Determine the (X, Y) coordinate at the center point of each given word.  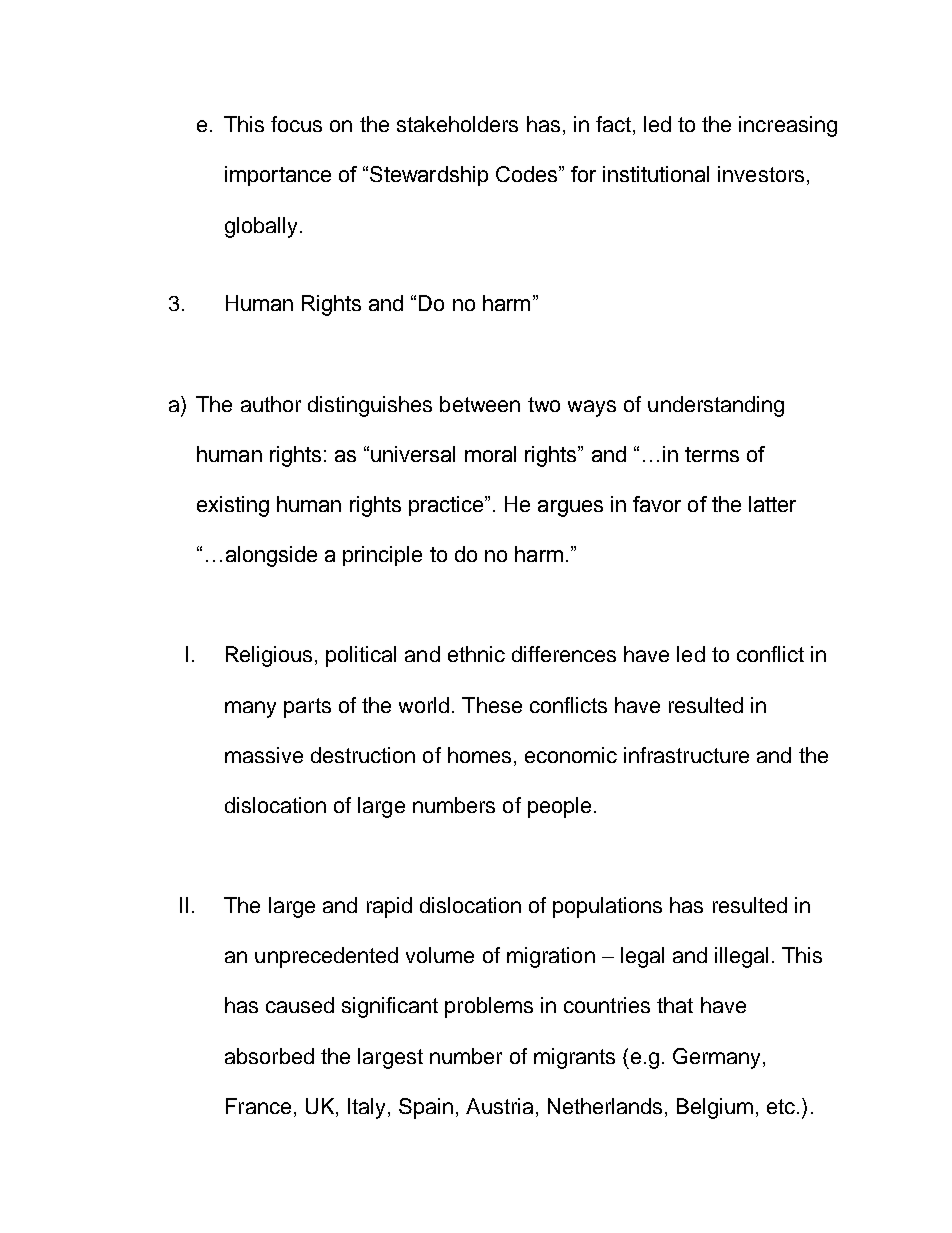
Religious (269, 656)
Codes (528, 174)
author (271, 404)
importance (278, 176)
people (559, 807)
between (480, 404)
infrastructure (686, 755)
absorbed (269, 1056)
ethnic (476, 654)
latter (772, 504)
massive (264, 755)
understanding (716, 406)
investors (761, 174)
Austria (499, 1106)
